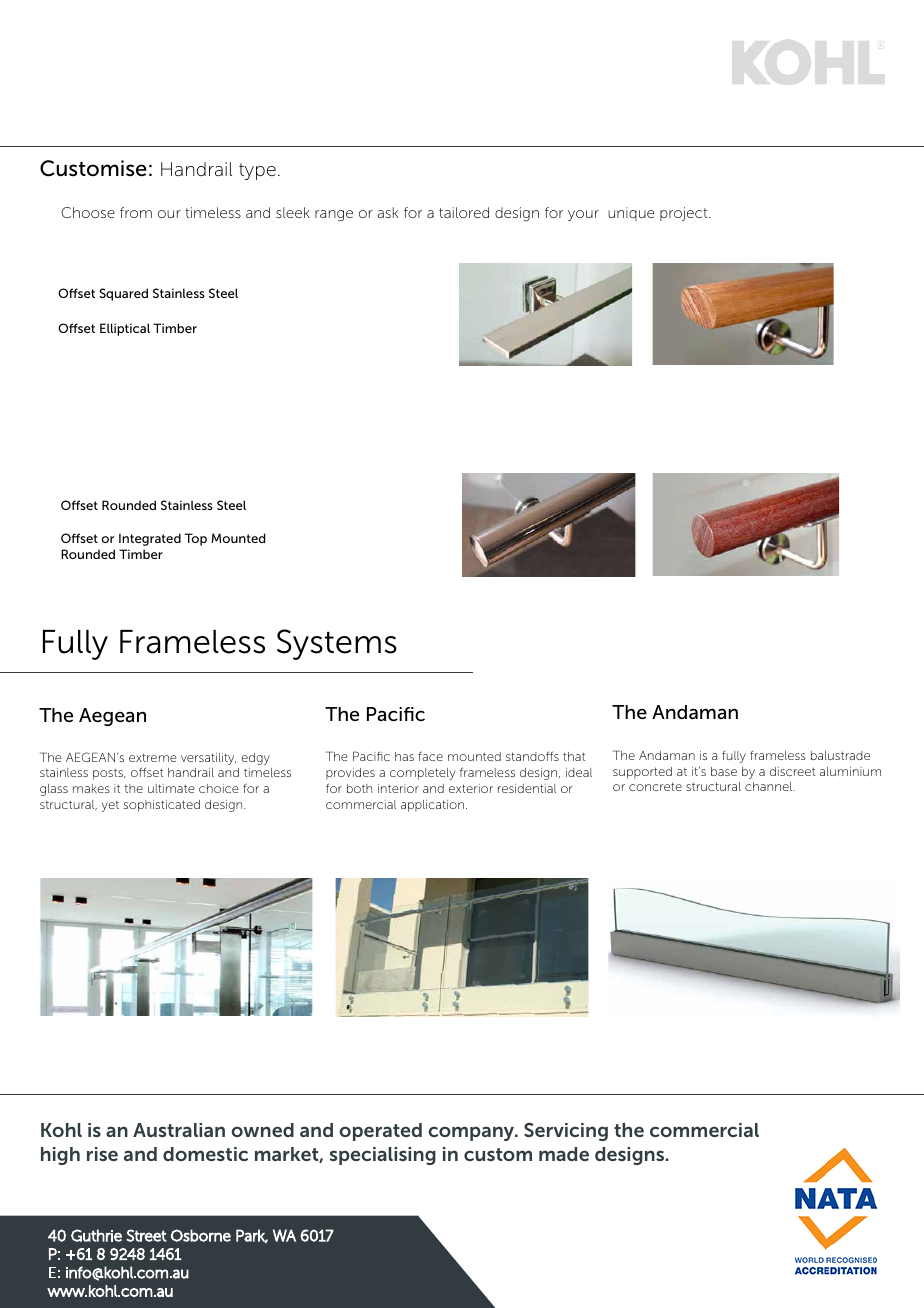 Image resolution: width=924 pixels, height=1308 pixels. I want to click on tailored, so click(464, 212).
